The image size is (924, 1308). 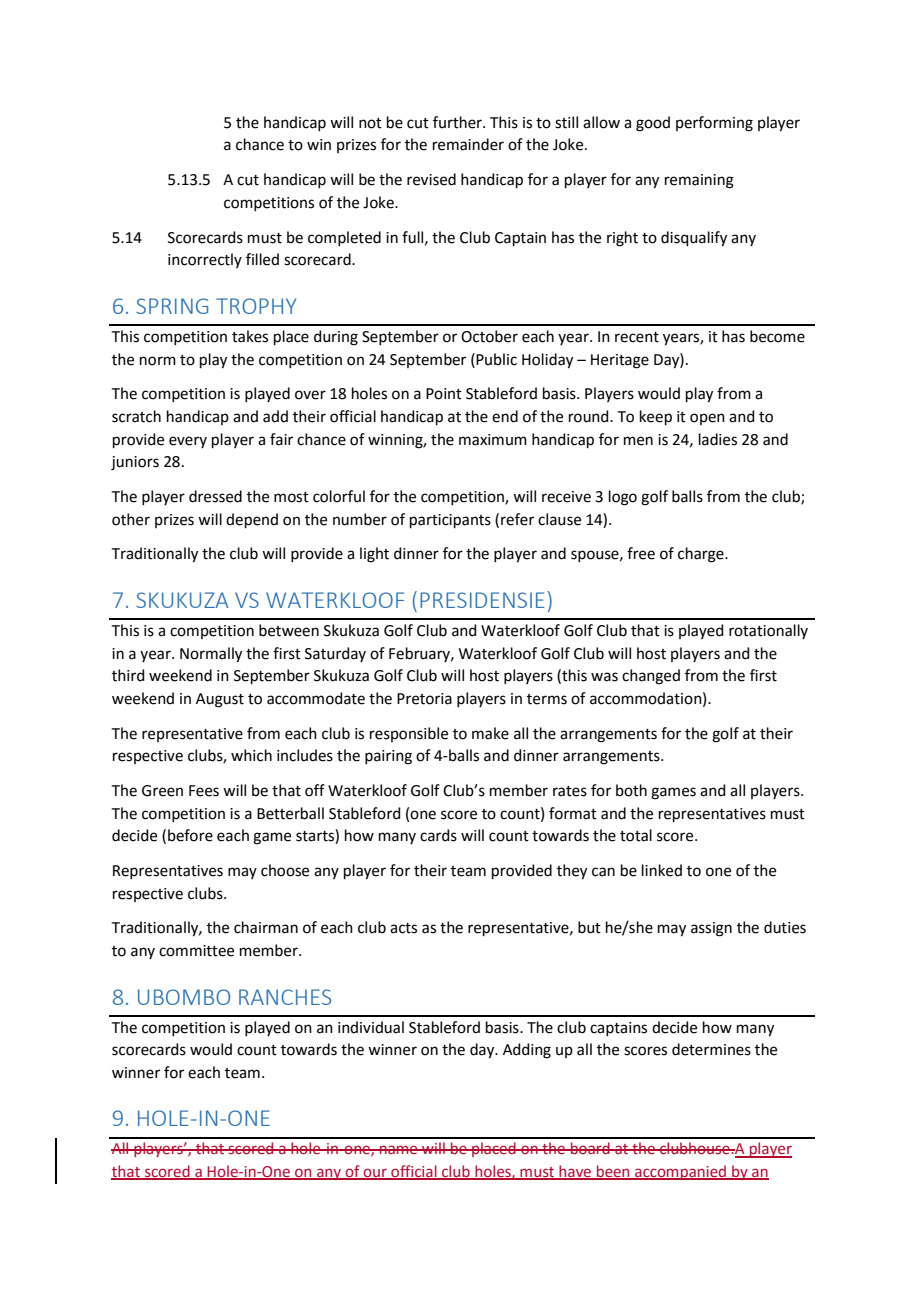 What do you see at coordinates (205, 260) in the screenshot?
I see `incorrectly` at bounding box center [205, 260].
